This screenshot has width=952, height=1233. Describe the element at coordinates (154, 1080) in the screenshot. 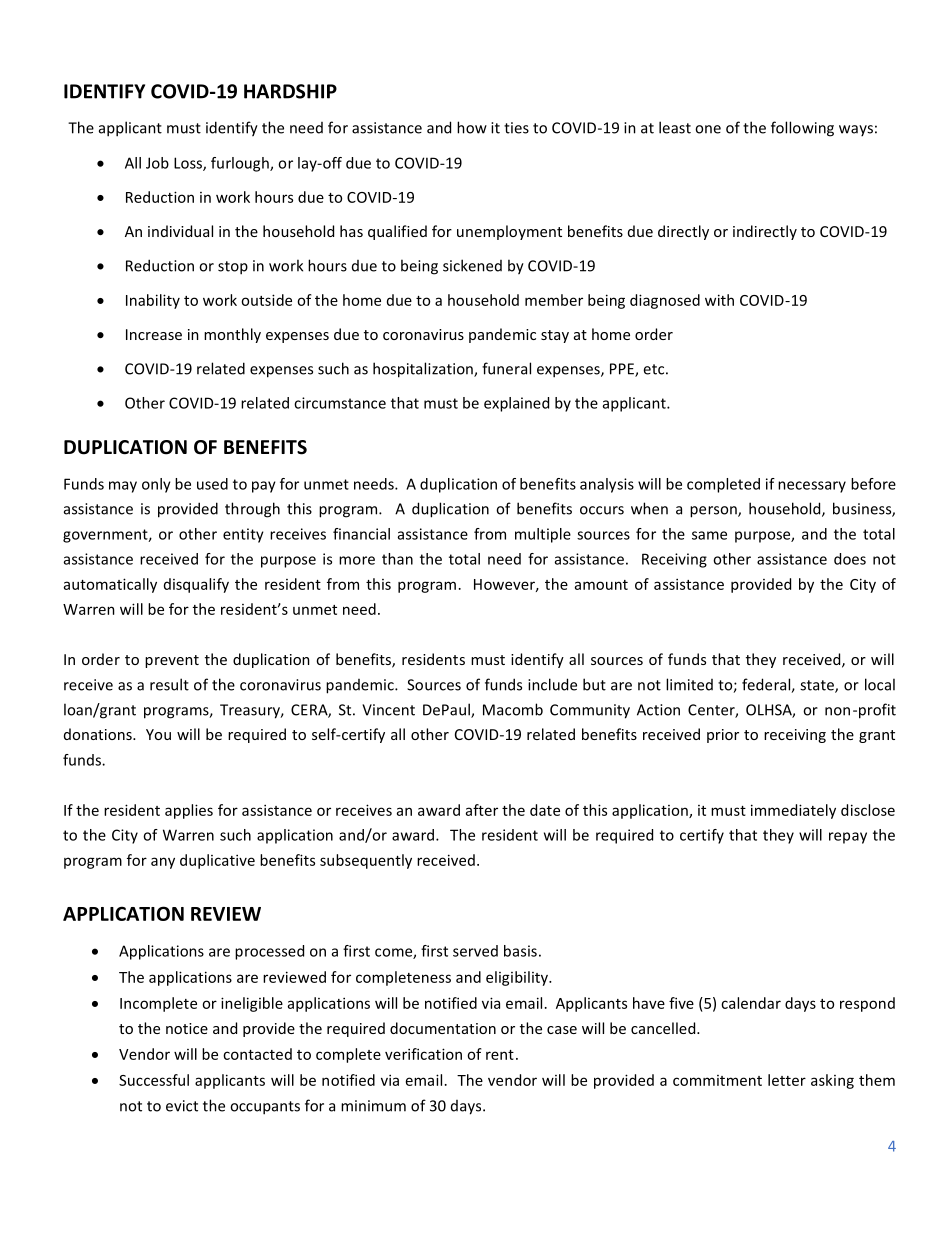

I see `Successful` at that location.
